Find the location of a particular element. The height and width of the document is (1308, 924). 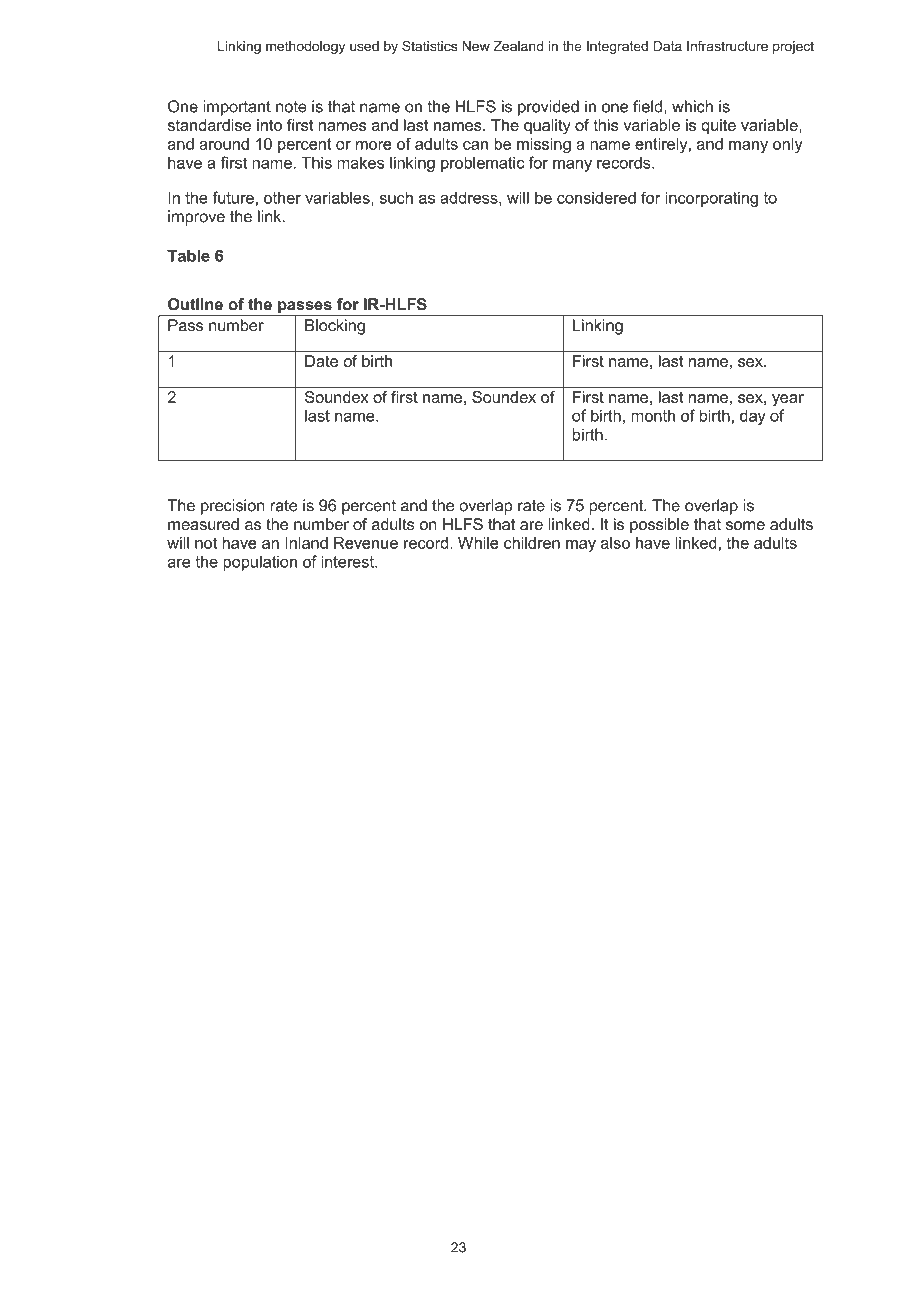

day is located at coordinates (753, 417).
